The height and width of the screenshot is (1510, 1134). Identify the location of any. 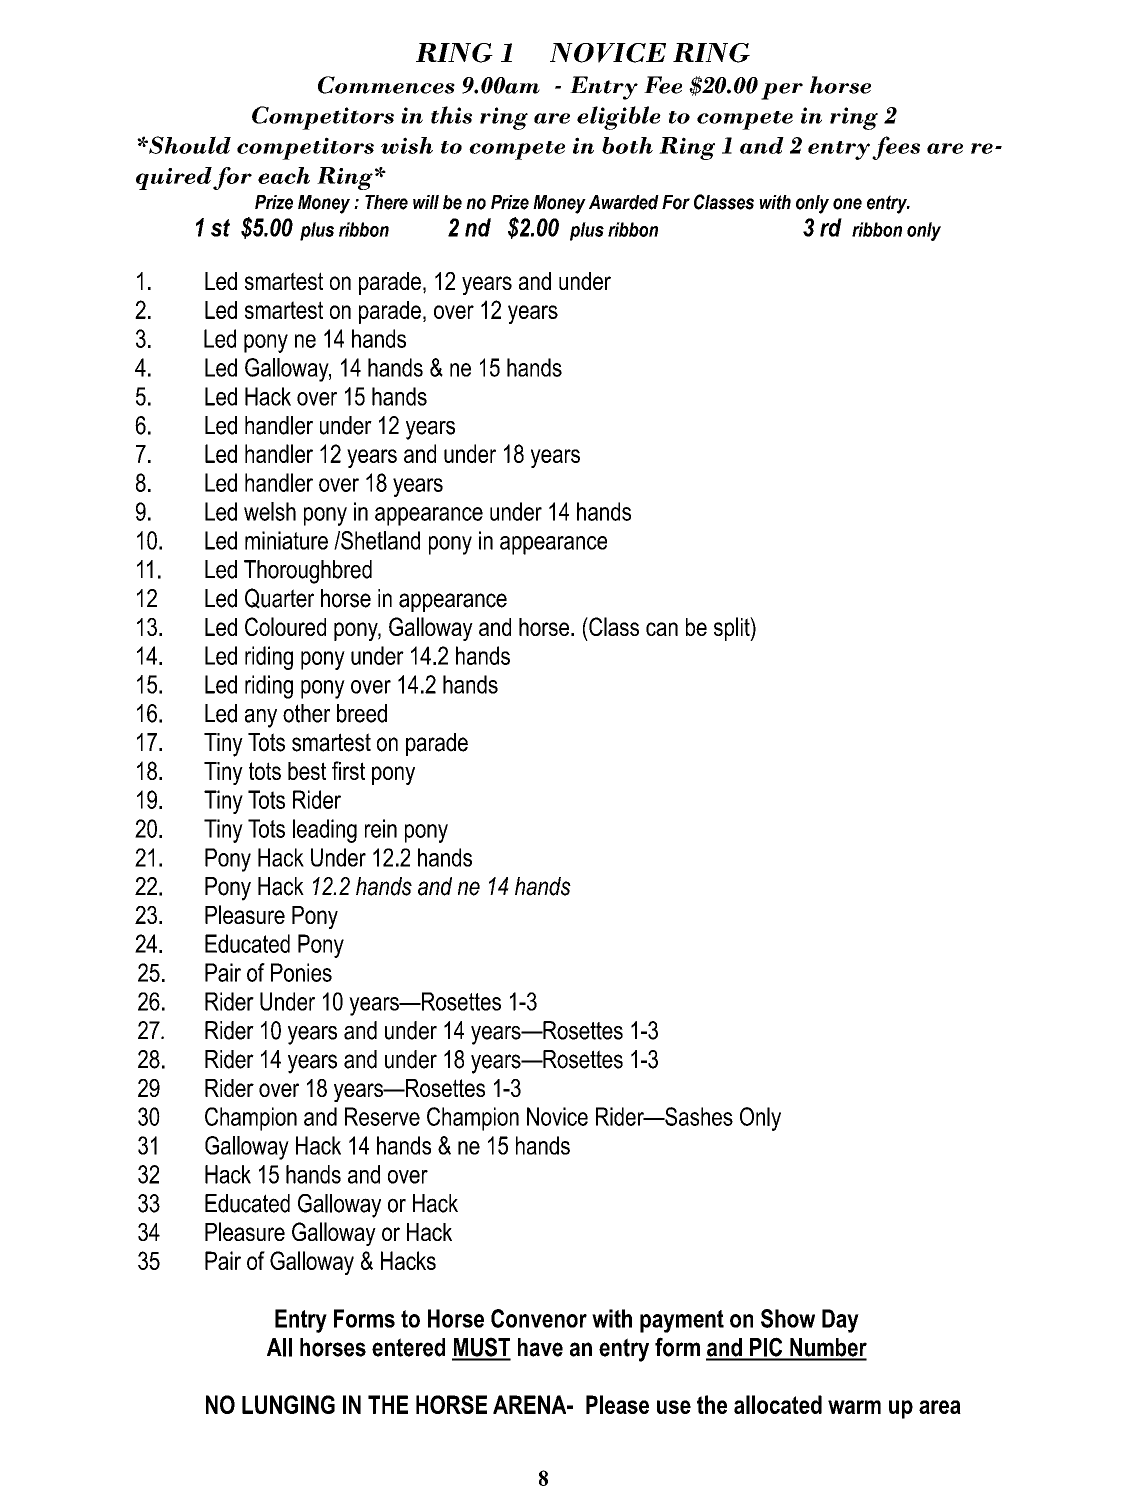
(261, 718).
